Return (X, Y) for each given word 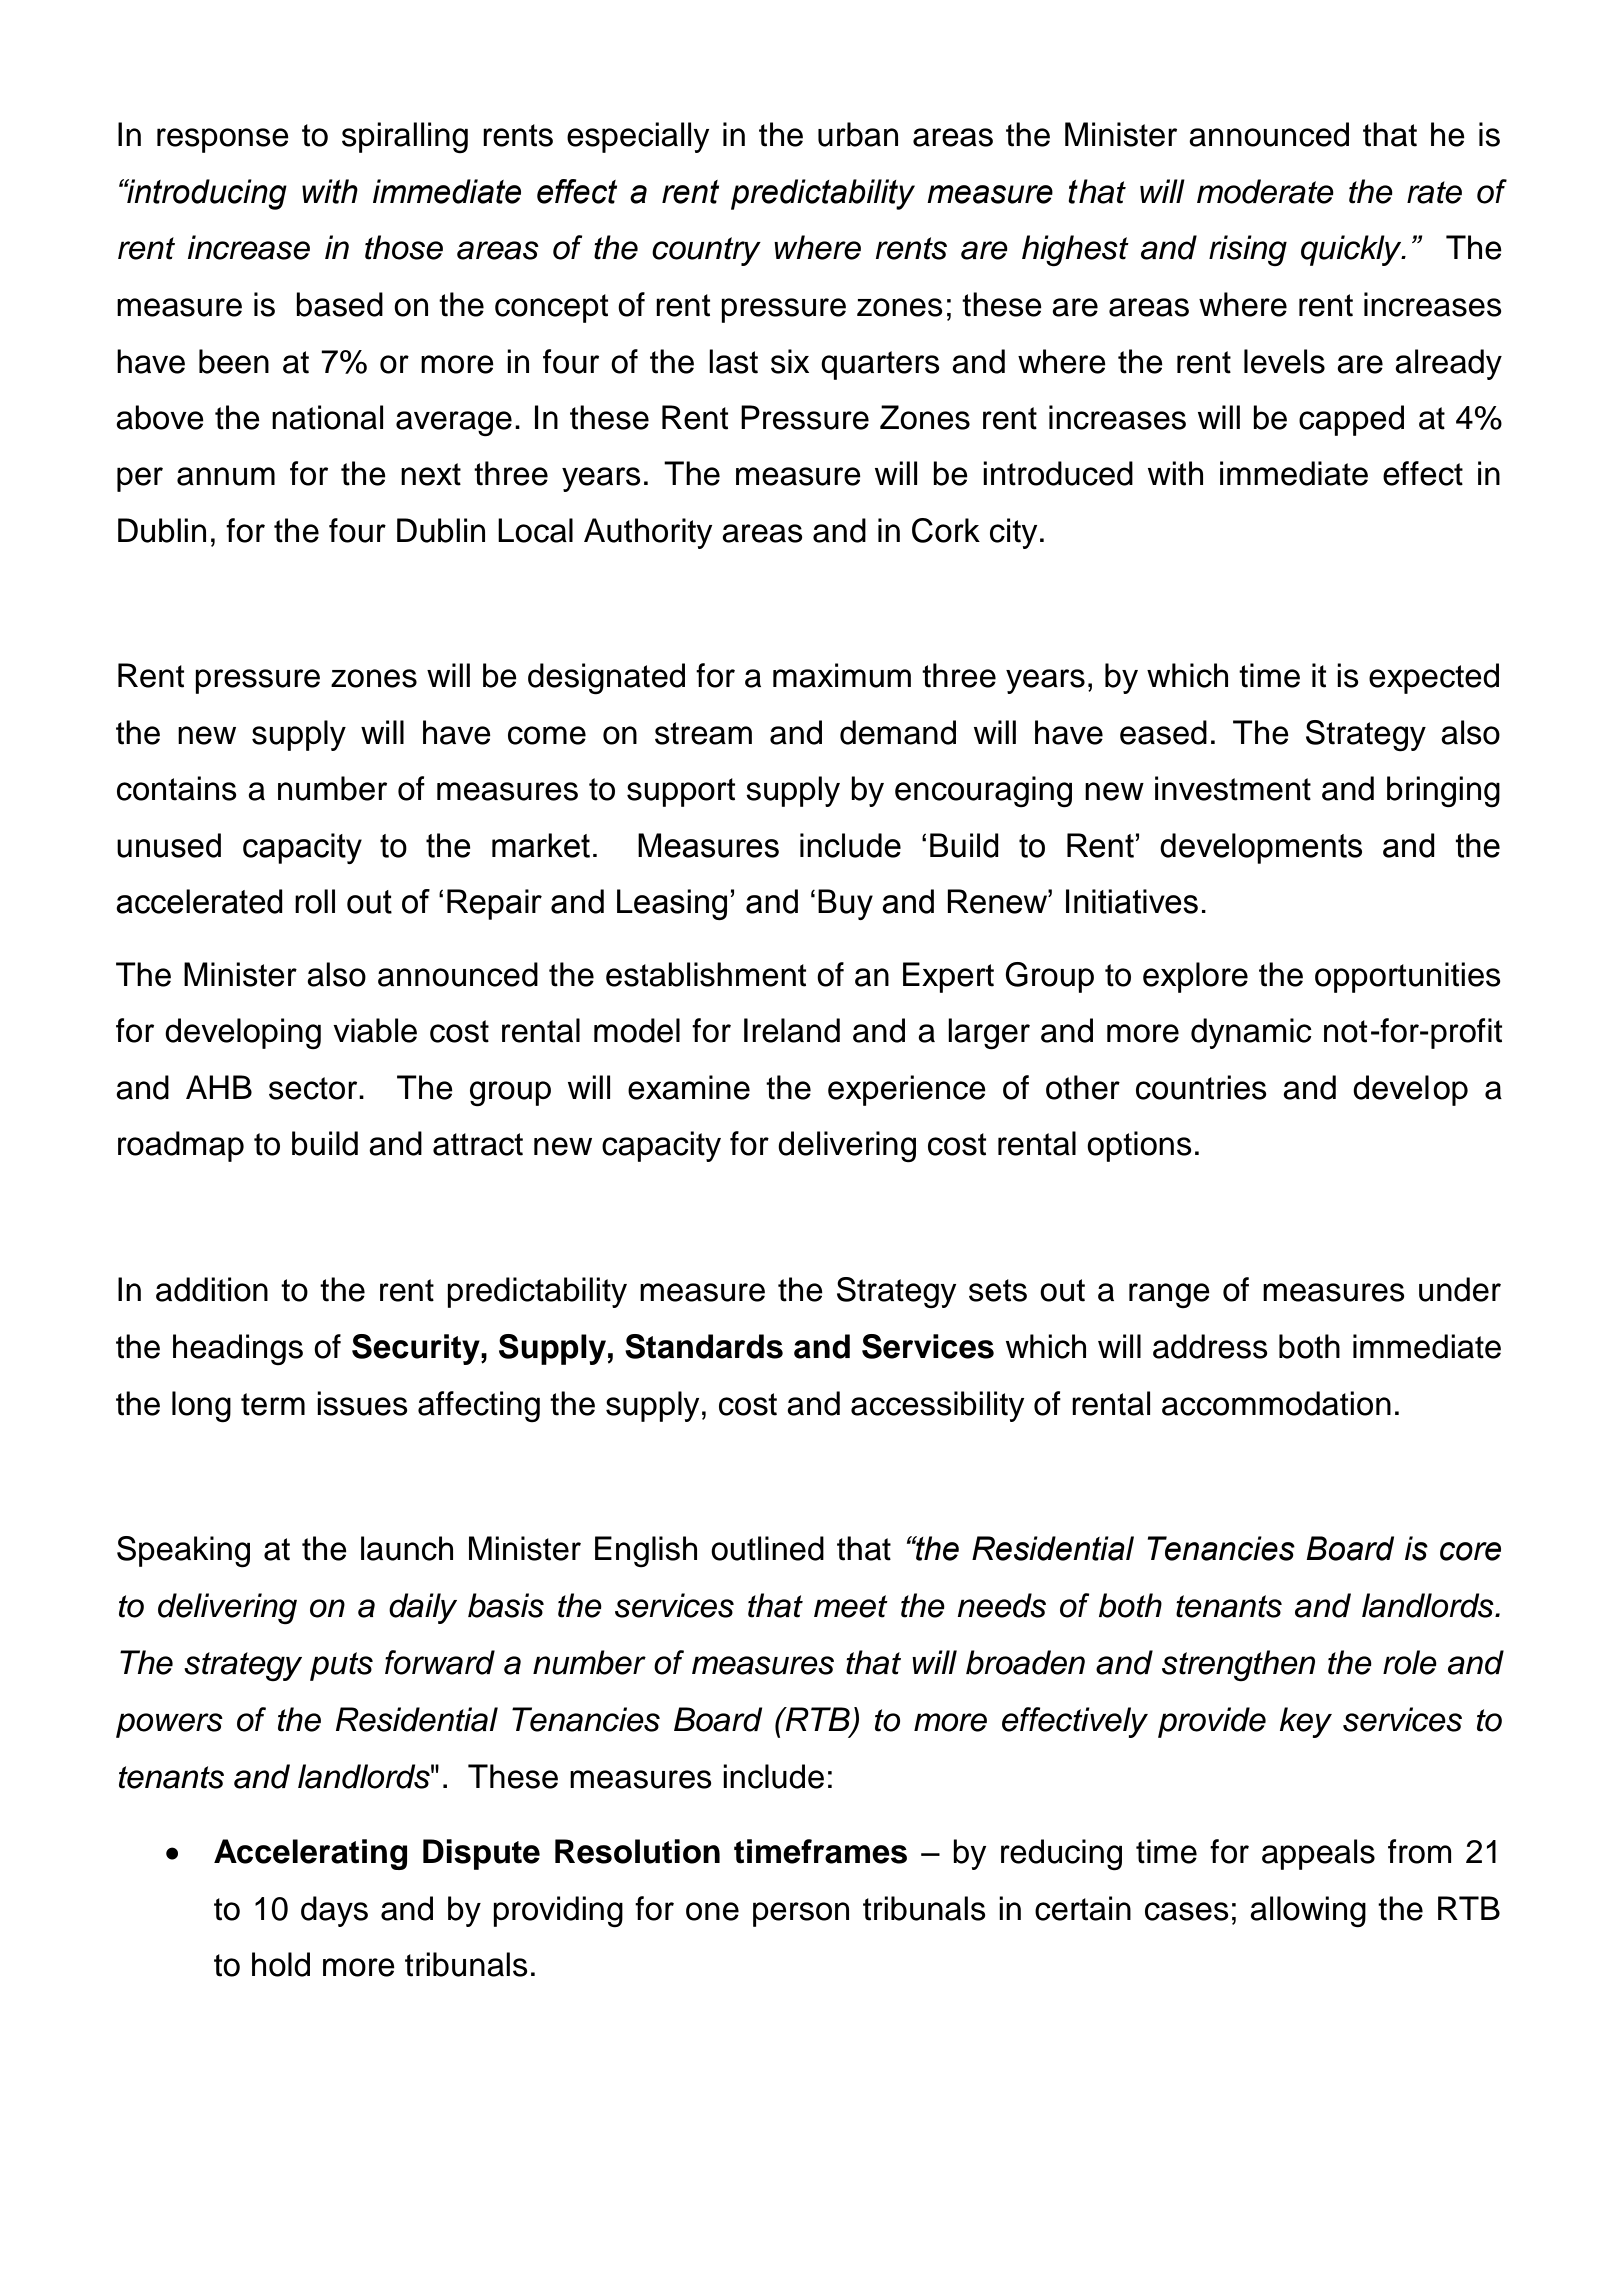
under (1460, 1289)
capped (1351, 420)
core (1470, 1551)
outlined (767, 1548)
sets (998, 1290)
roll (315, 901)
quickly (1352, 250)
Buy (845, 904)
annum (226, 476)
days (334, 1911)
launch (407, 1548)
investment (1233, 788)
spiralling (405, 137)
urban (858, 134)
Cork (946, 530)
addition (212, 1289)
